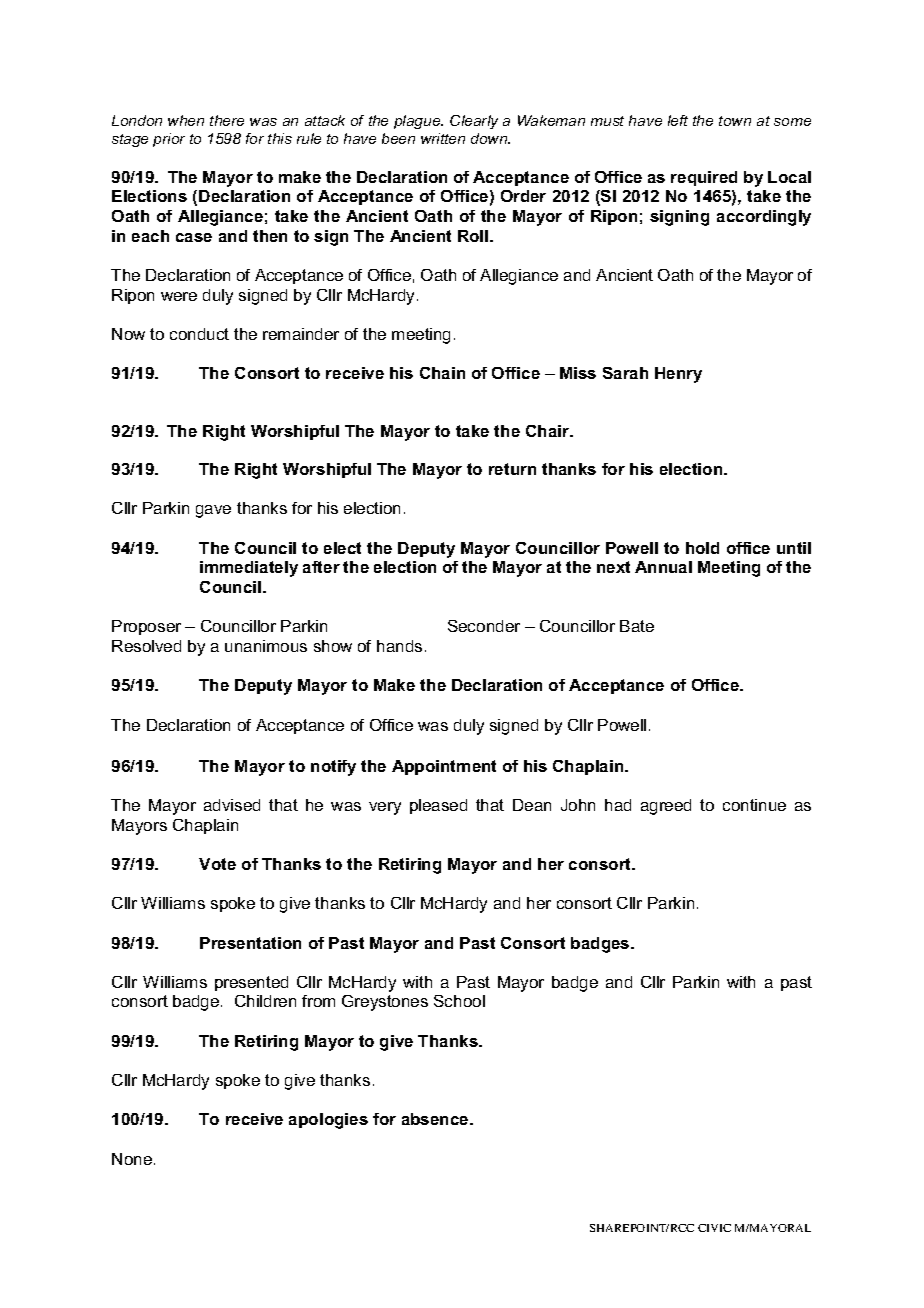 This screenshot has height=1308, width=924. Describe the element at coordinates (704, 178) in the screenshot. I see `required` at that location.
